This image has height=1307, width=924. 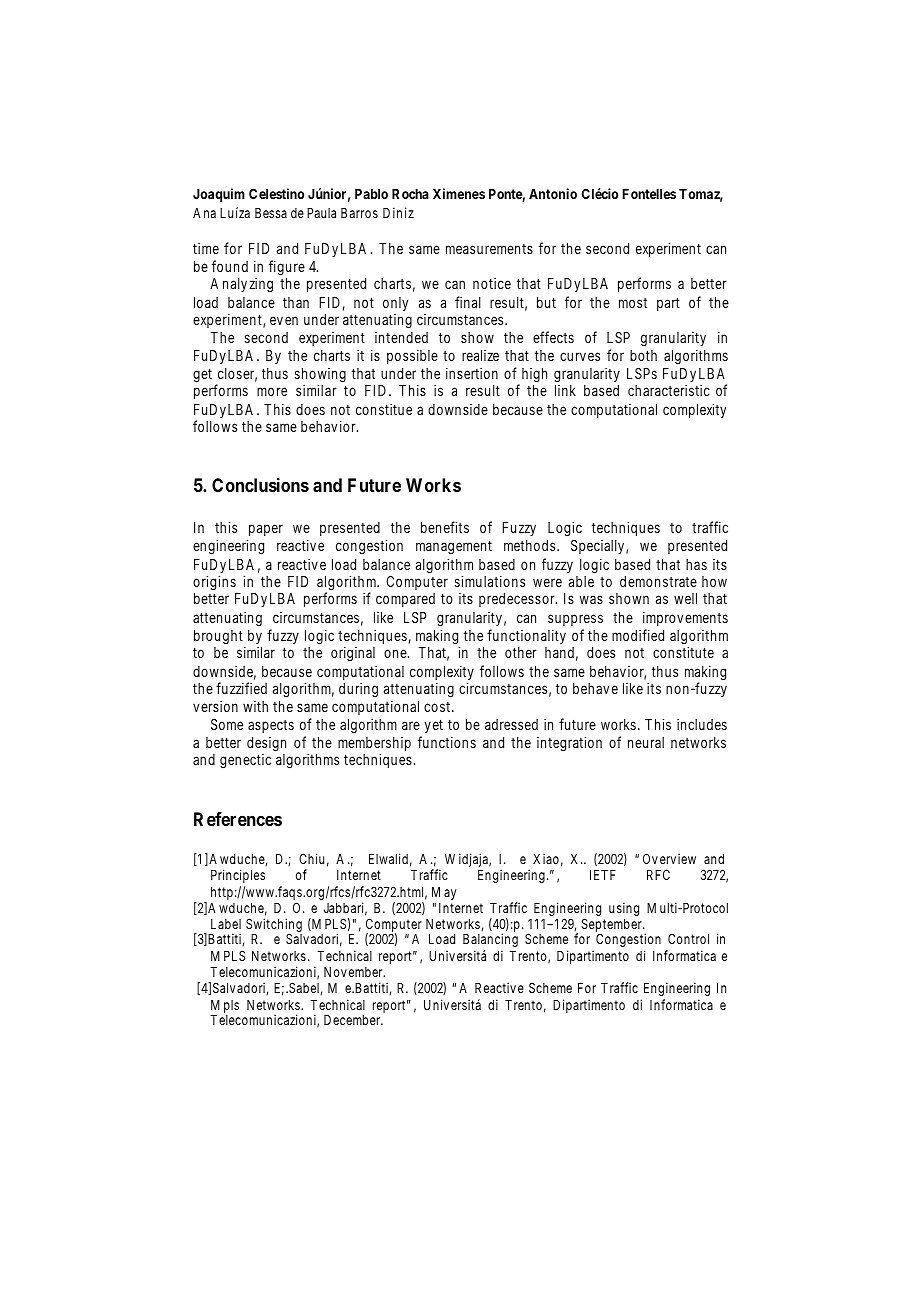 I want to click on Rocha, so click(x=410, y=194).
